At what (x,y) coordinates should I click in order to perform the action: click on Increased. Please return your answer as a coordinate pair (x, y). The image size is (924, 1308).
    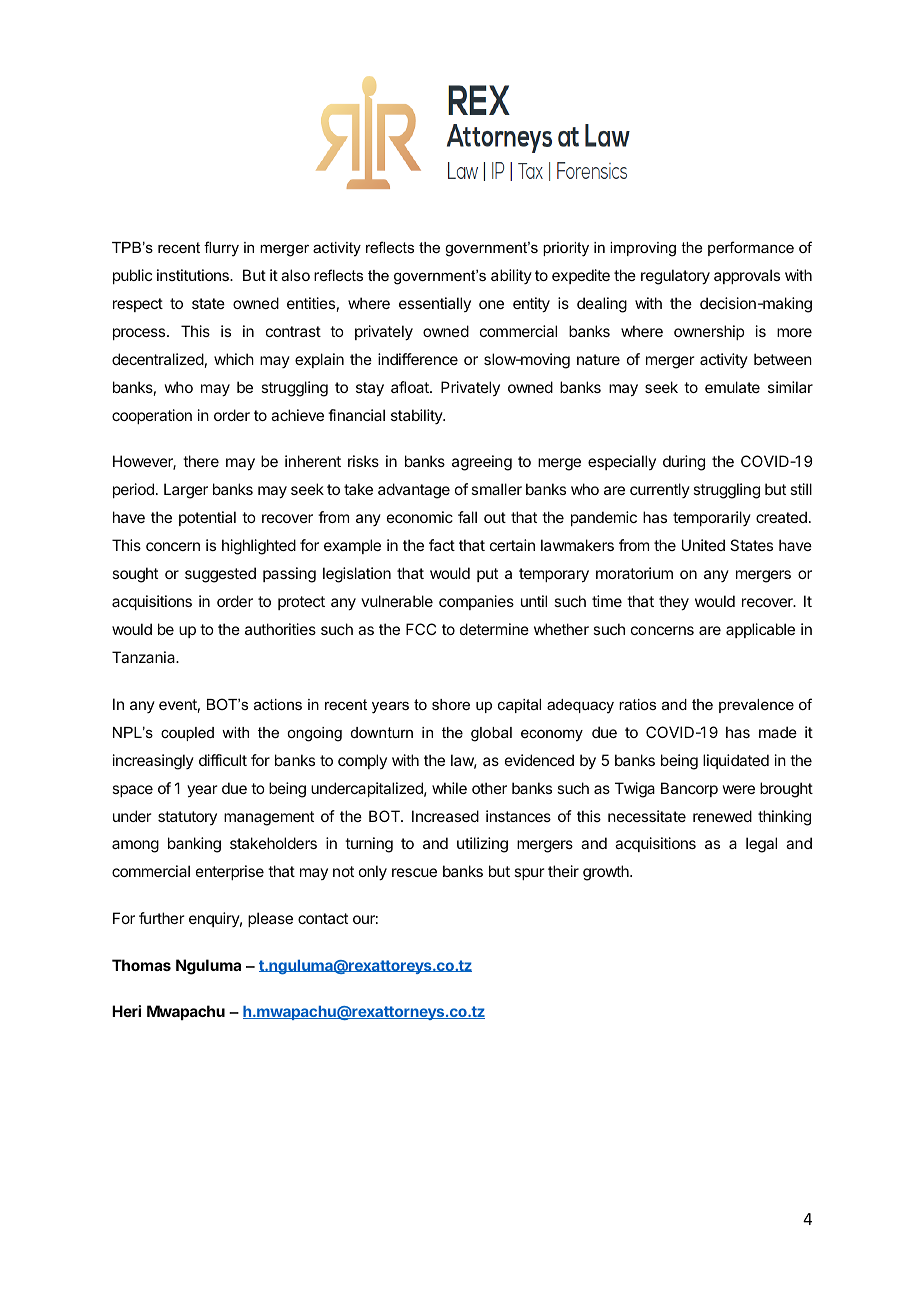
    Looking at the image, I should click on (445, 816).
